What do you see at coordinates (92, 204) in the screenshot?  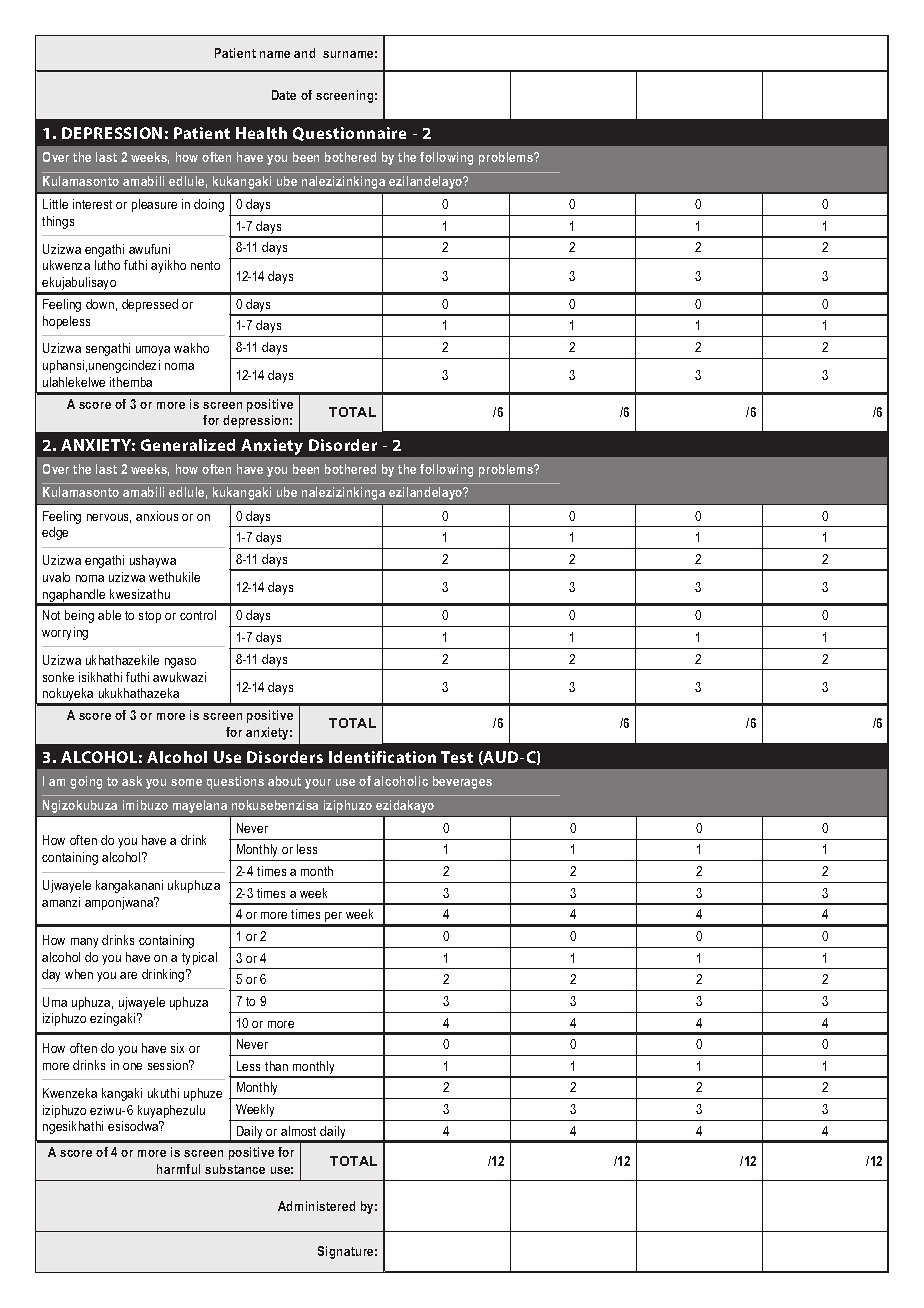 I see `interest` at bounding box center [92, 204].
